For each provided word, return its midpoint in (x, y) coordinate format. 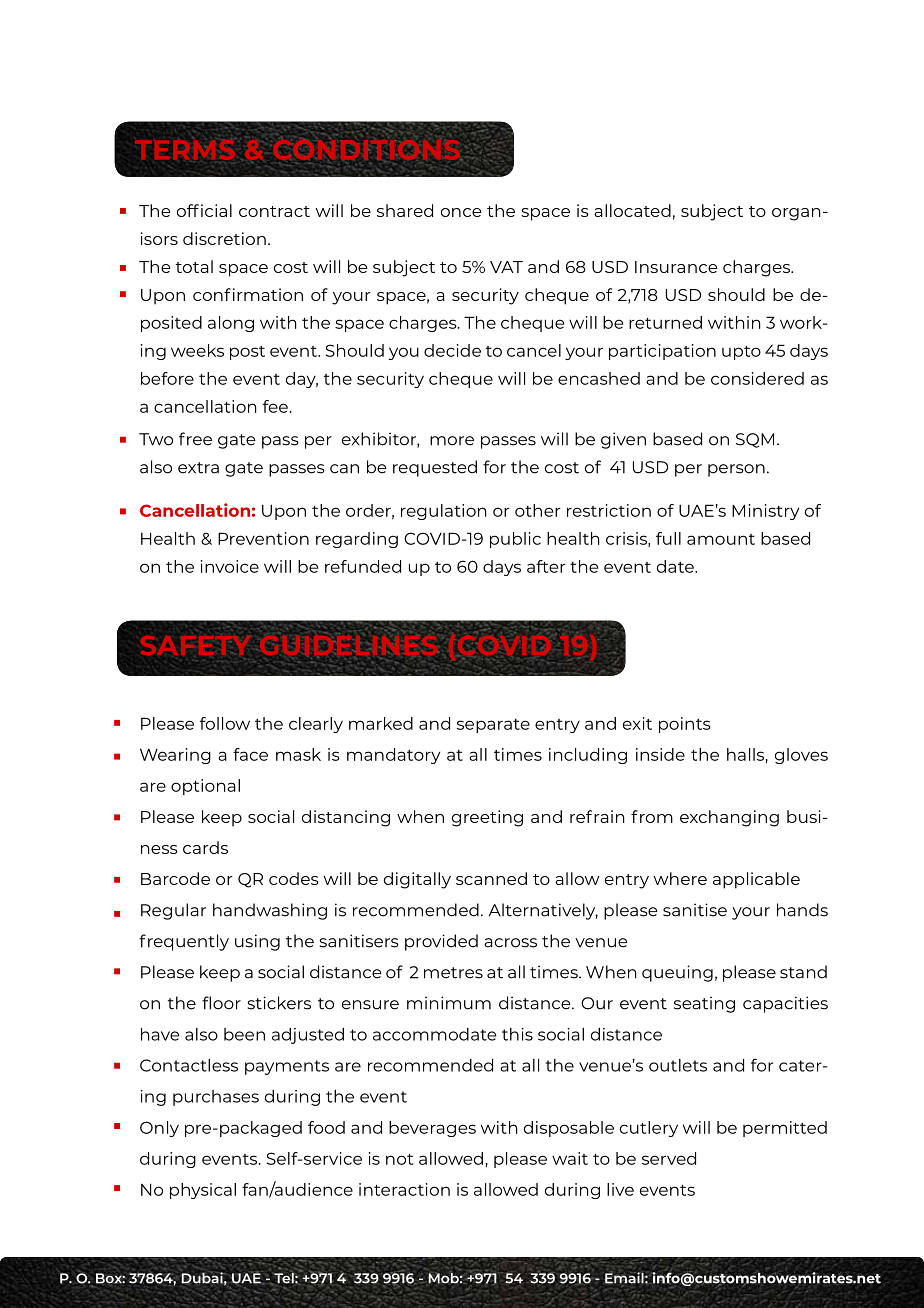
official (204, 210)
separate (493, 726)
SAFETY (195, 645)
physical (203, 1191)
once (461, 212)
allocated (632, 210)
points (685, 725)
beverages (432, 1129)
